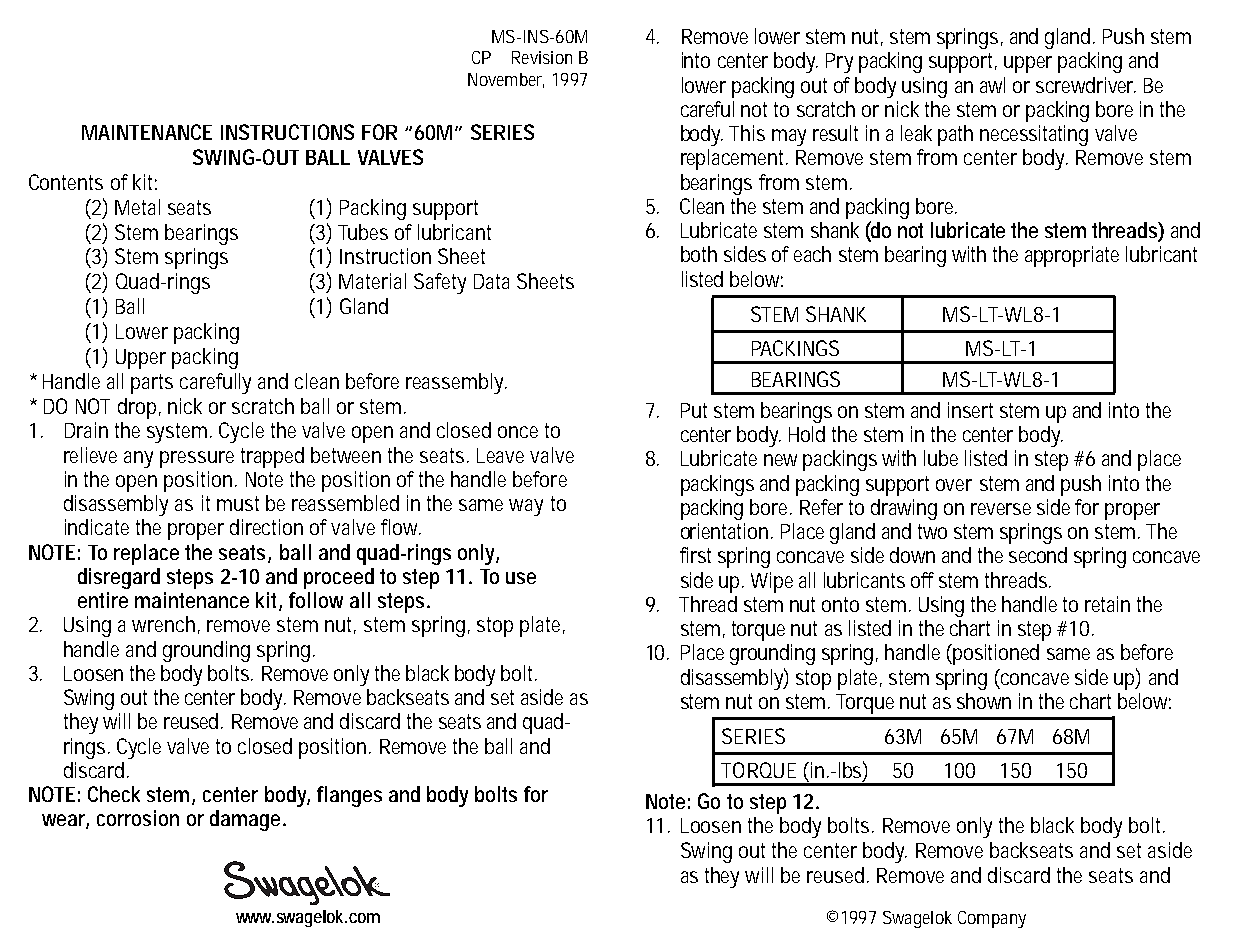 This screenshot has height=952, width=1233. Describe the element at coordinates (526, 507) in the screenshot. I see `way` at that location.
